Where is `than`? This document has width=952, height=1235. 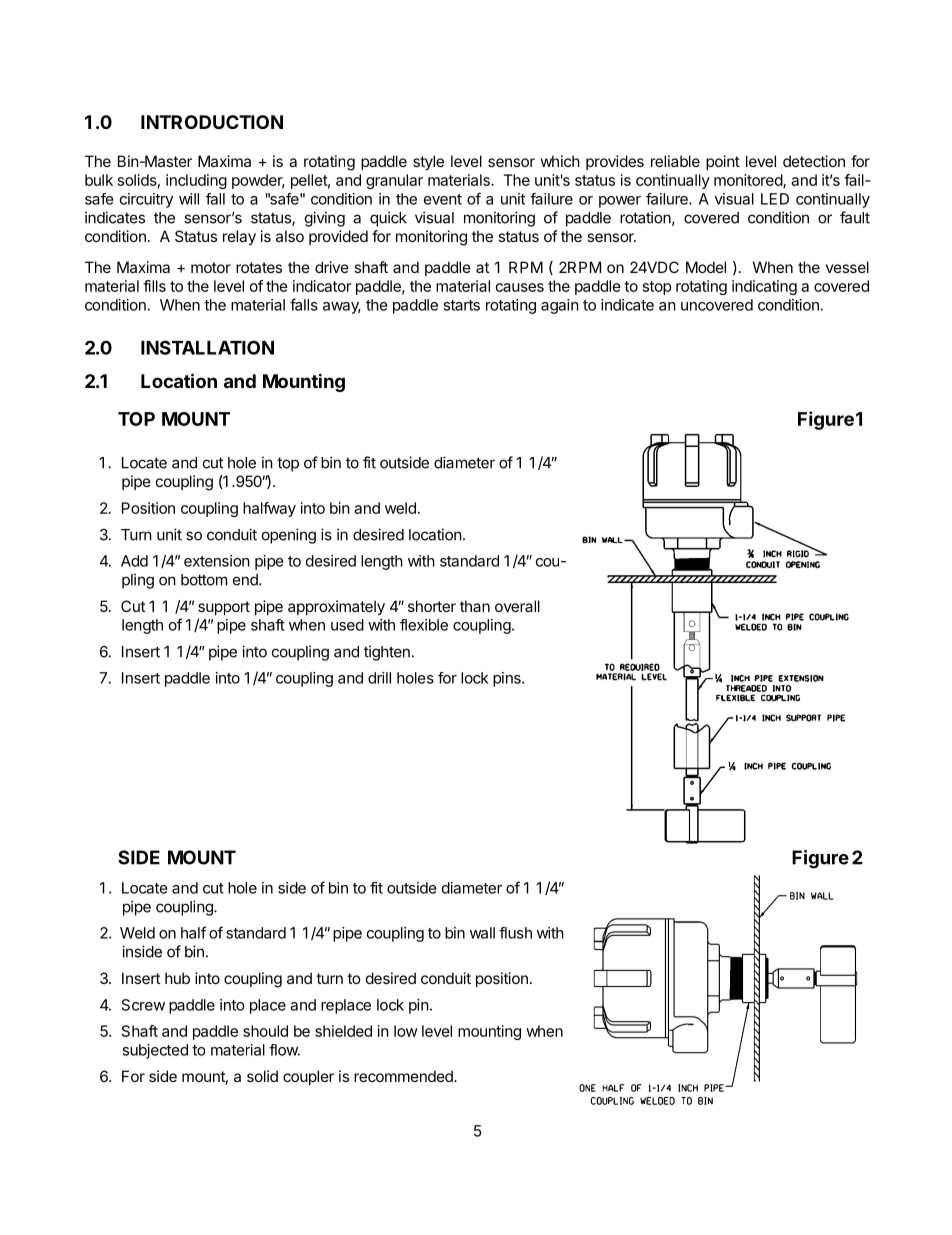
than is located at coordinates (475, 606).
